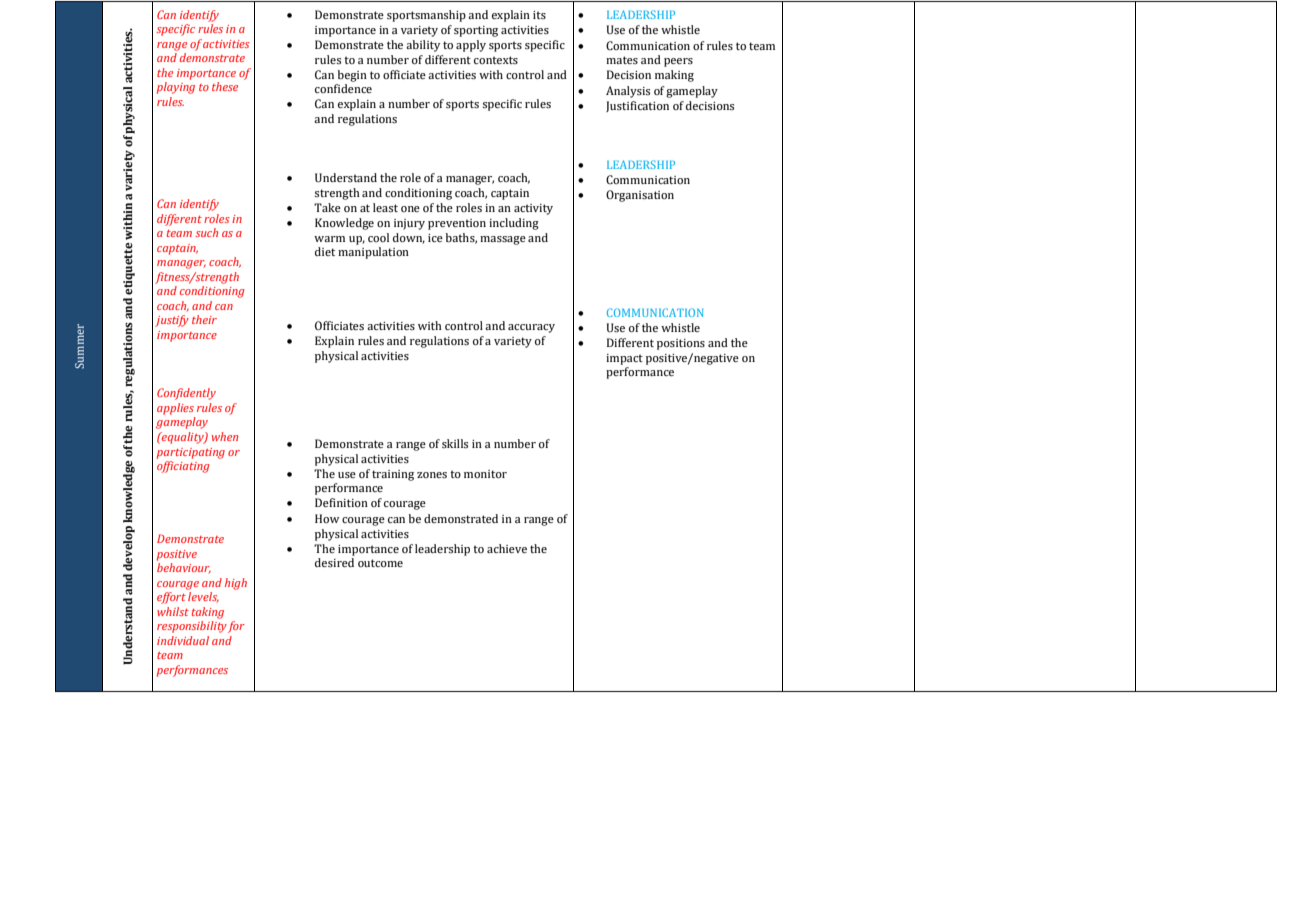  What do you see at coordinates (622, 60) in the document?
I see `mates` at bounding box center [622, 60].
